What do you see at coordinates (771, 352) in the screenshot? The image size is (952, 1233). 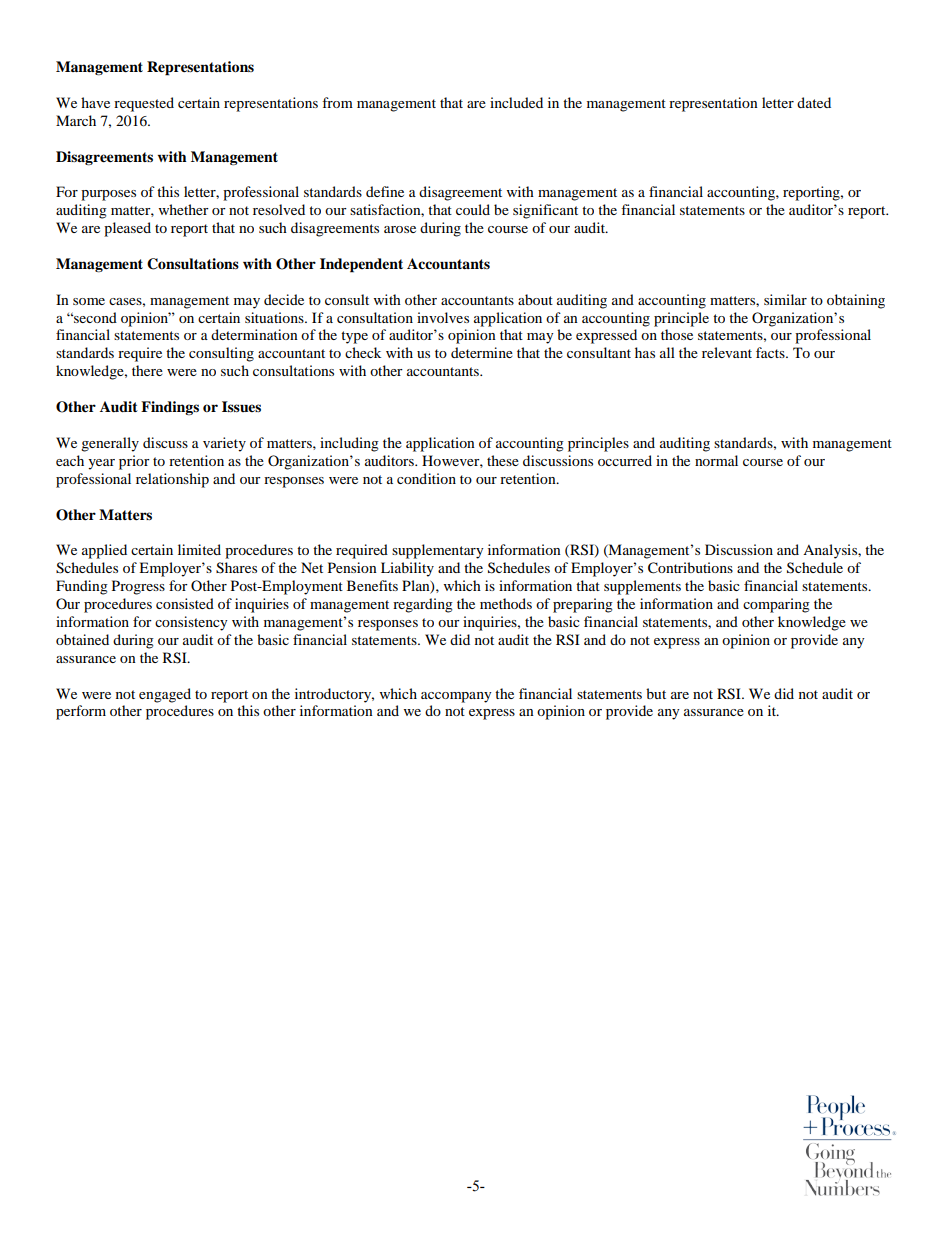 I see `facts` at bounding box center [771, 352].
